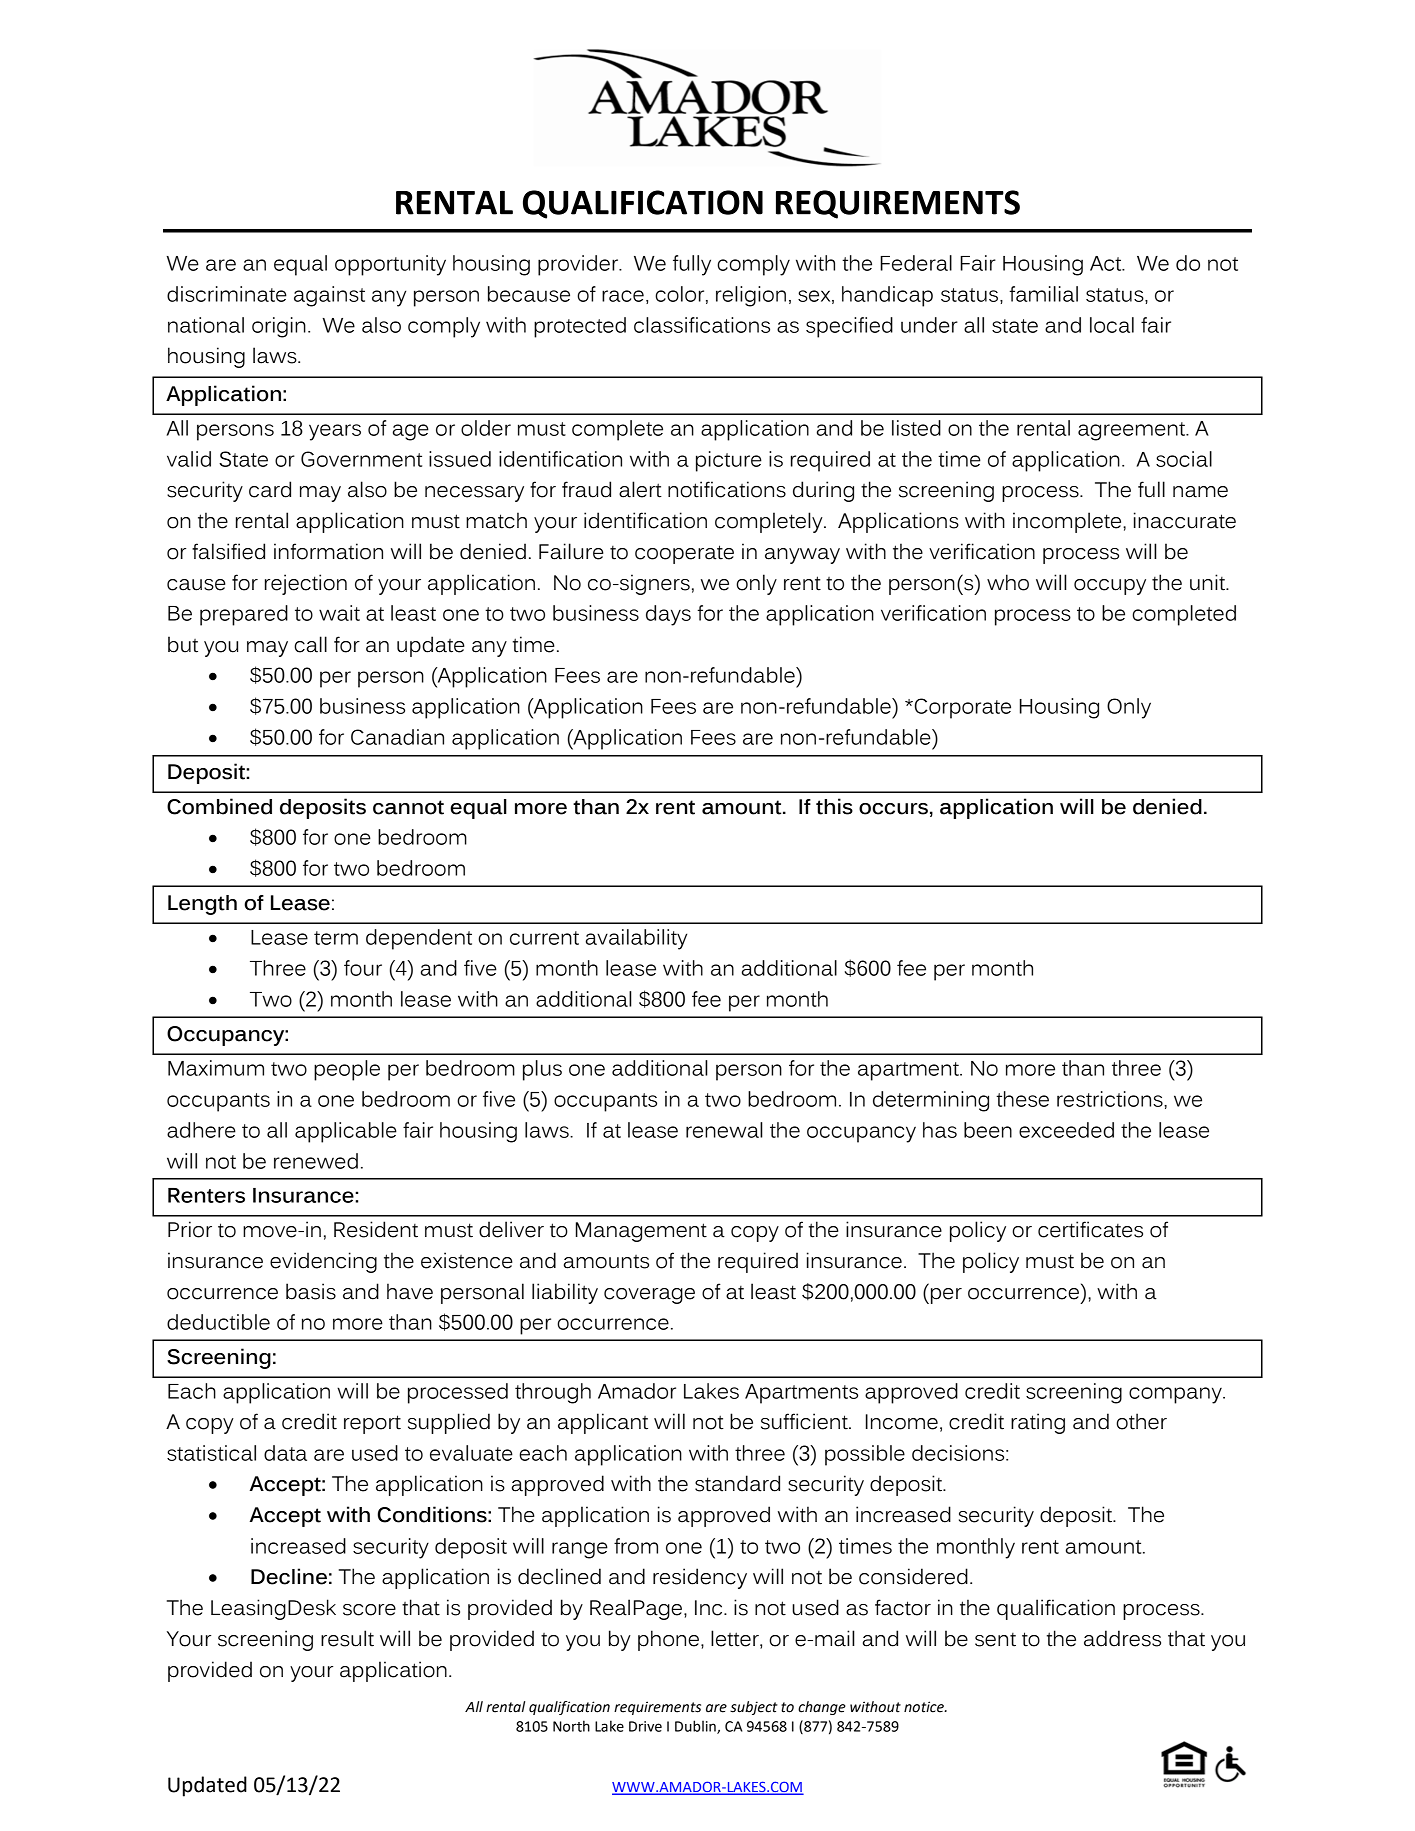 The image size is (1415, 1831). I want to click on days, so click(668, 615).
